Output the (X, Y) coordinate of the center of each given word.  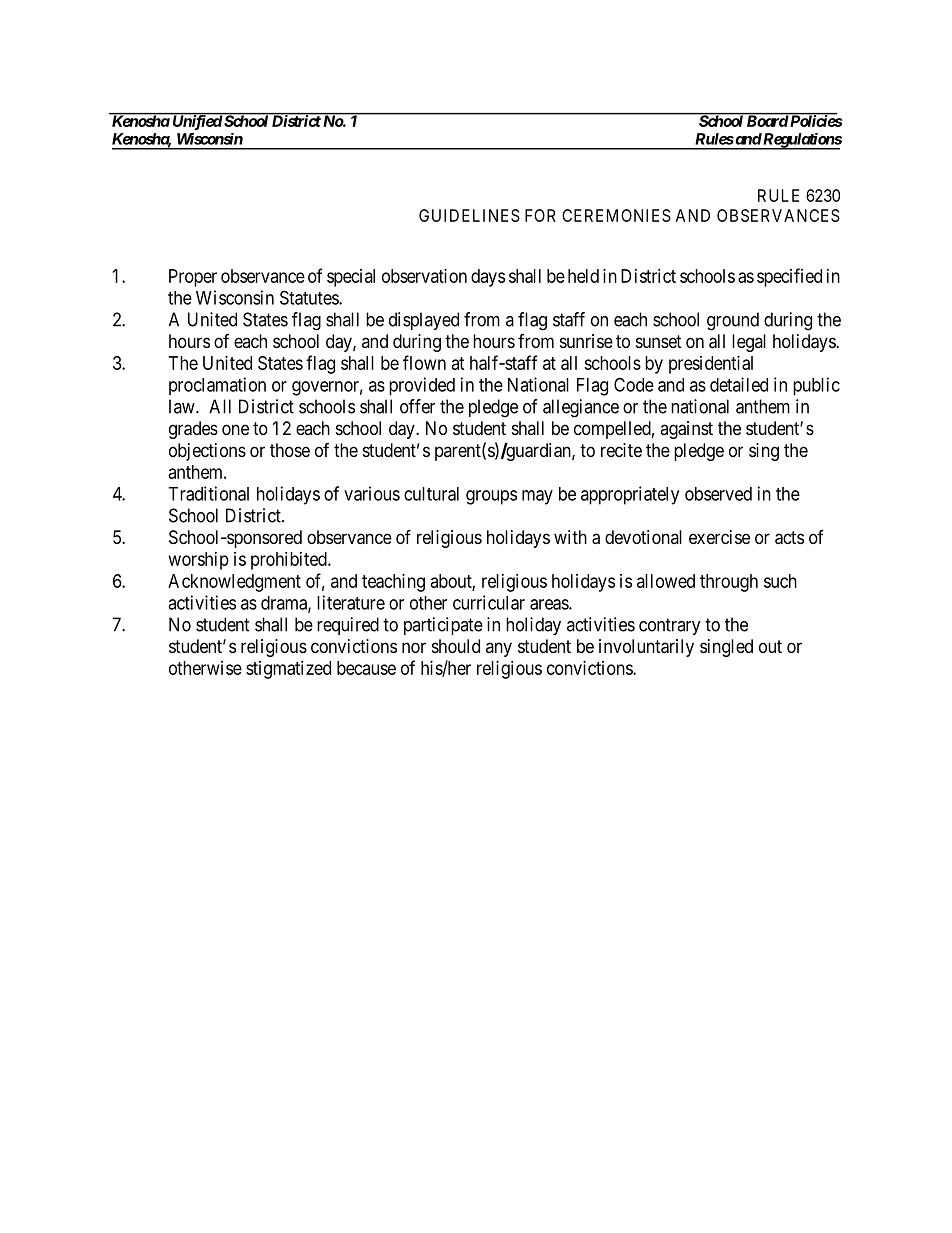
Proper (193, 278)
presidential (711, 365)
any (499, 649)
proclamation (217, 386)
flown (424, 362)
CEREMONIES (616, 215)
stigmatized (288, 670)
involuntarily (646, 648)
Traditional (208, 493)
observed (718, 494)
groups (491, 497)
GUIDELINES (469, 215)
